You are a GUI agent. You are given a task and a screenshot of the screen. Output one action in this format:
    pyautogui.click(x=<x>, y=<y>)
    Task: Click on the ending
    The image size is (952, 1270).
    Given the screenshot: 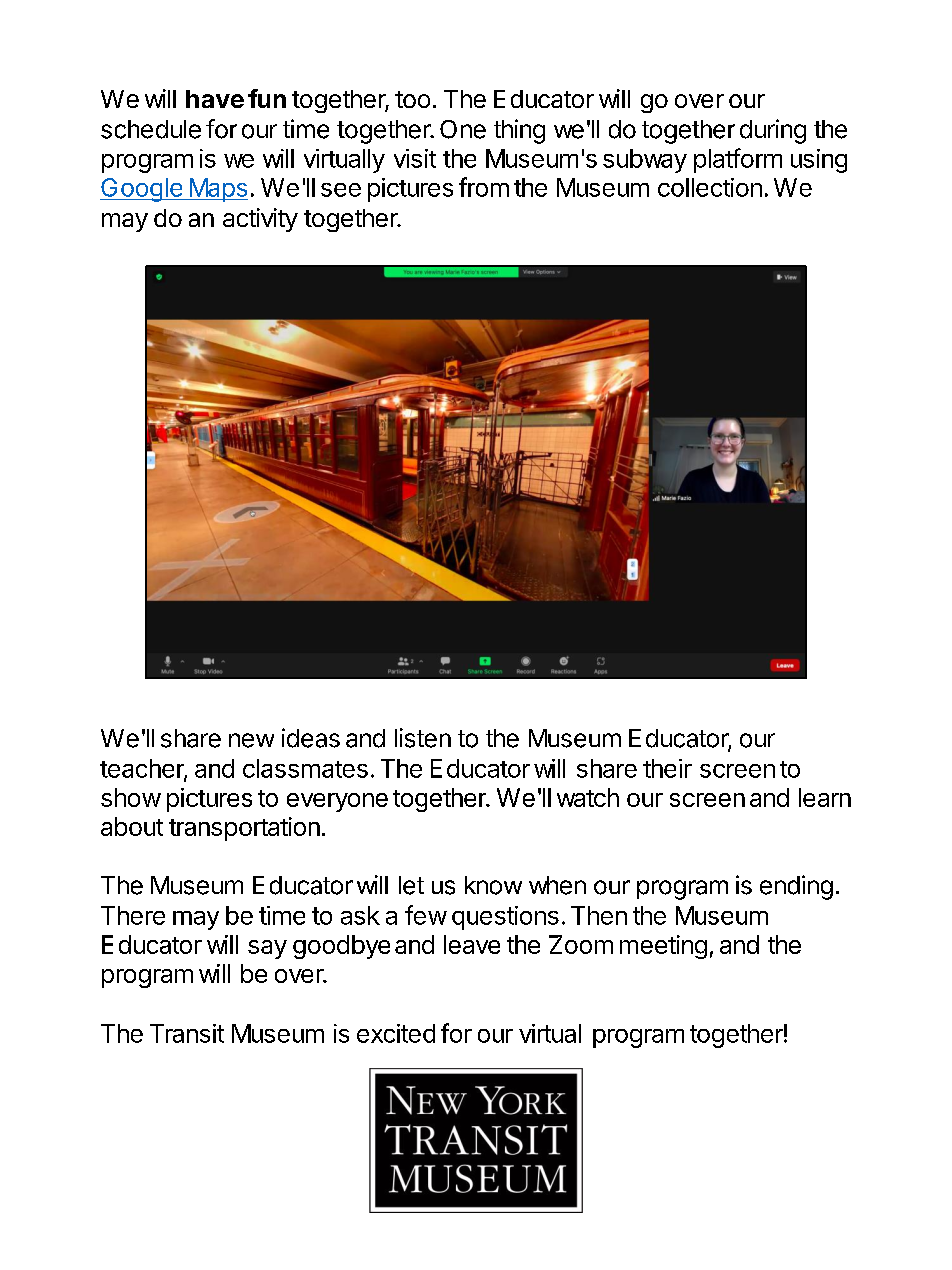 What is the action you would take?
    pyautogui.click(x=796, y=887)
